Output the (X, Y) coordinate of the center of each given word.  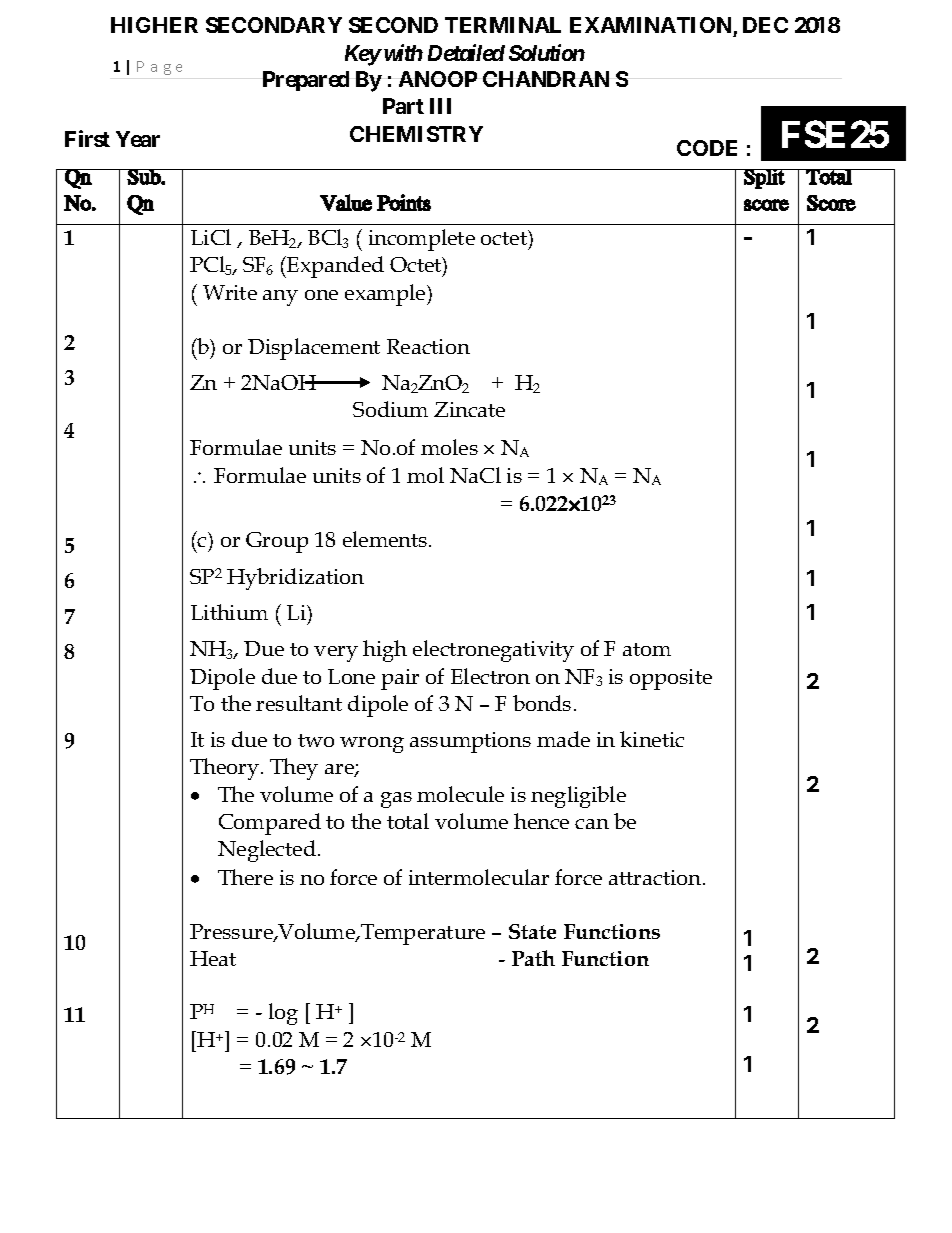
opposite (671, 679)
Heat (213, 958)
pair (400, 679)
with (402, 52)
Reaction (428, 346)
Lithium (229, 612)
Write (230, 292)
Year (138, 139)
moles (449, 447)
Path (533, 958)
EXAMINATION (652, 27)
